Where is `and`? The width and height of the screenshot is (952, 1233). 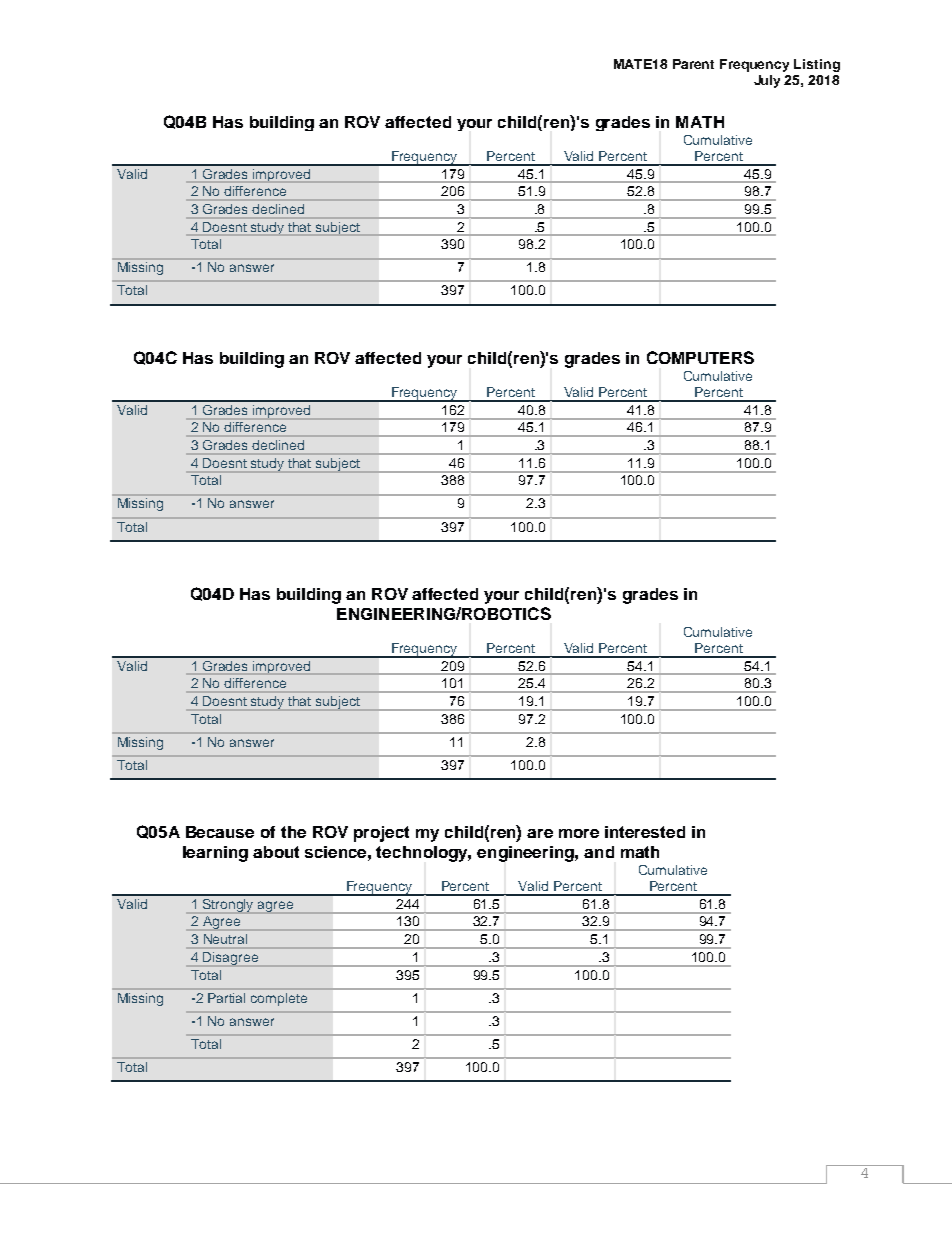
and is located at coordinates (599, 852).
